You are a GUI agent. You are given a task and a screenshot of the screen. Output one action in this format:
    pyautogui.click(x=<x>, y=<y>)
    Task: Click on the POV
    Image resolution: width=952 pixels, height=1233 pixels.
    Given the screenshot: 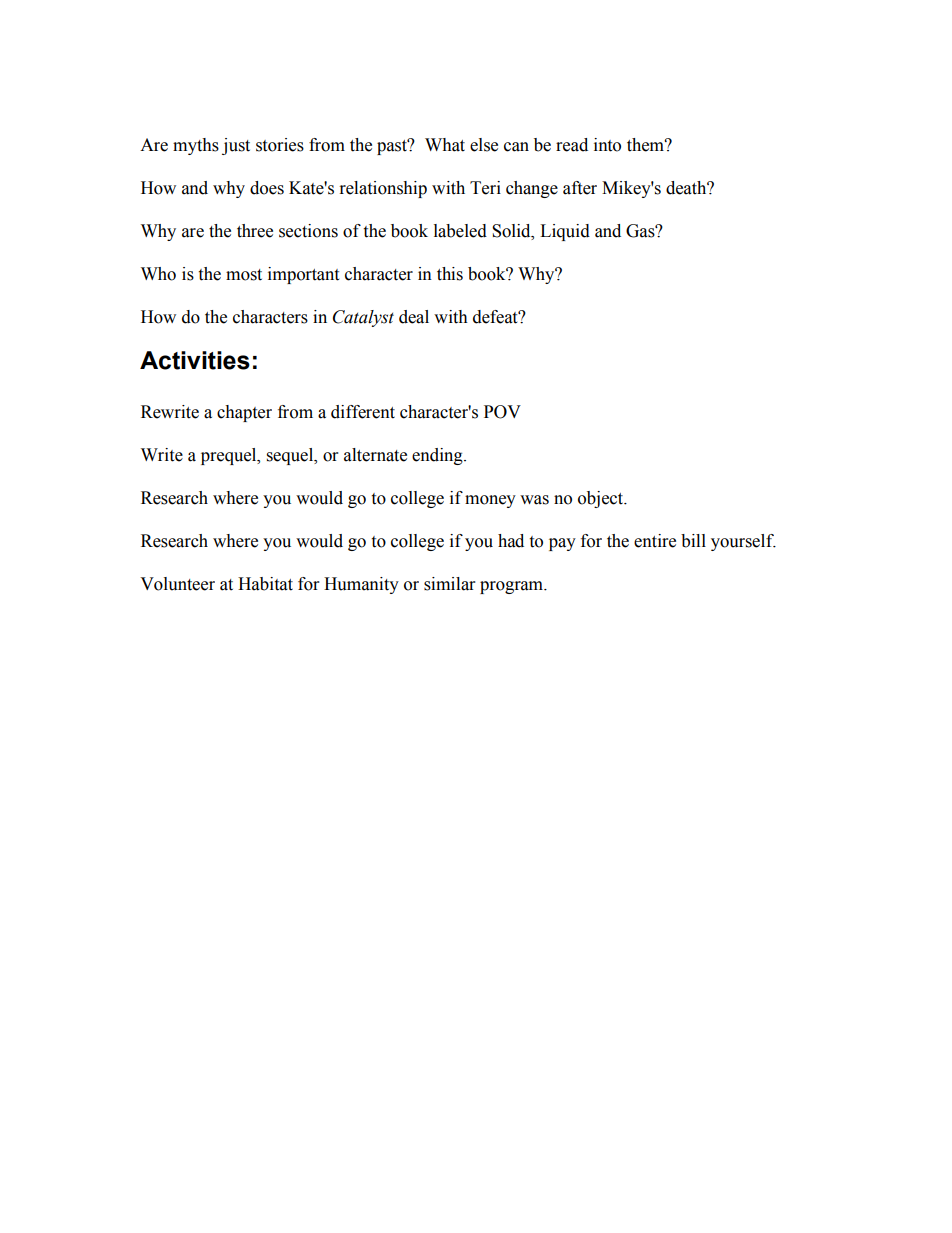 What is the action you would take?
    pyautogui.click(x=502, y=412)
